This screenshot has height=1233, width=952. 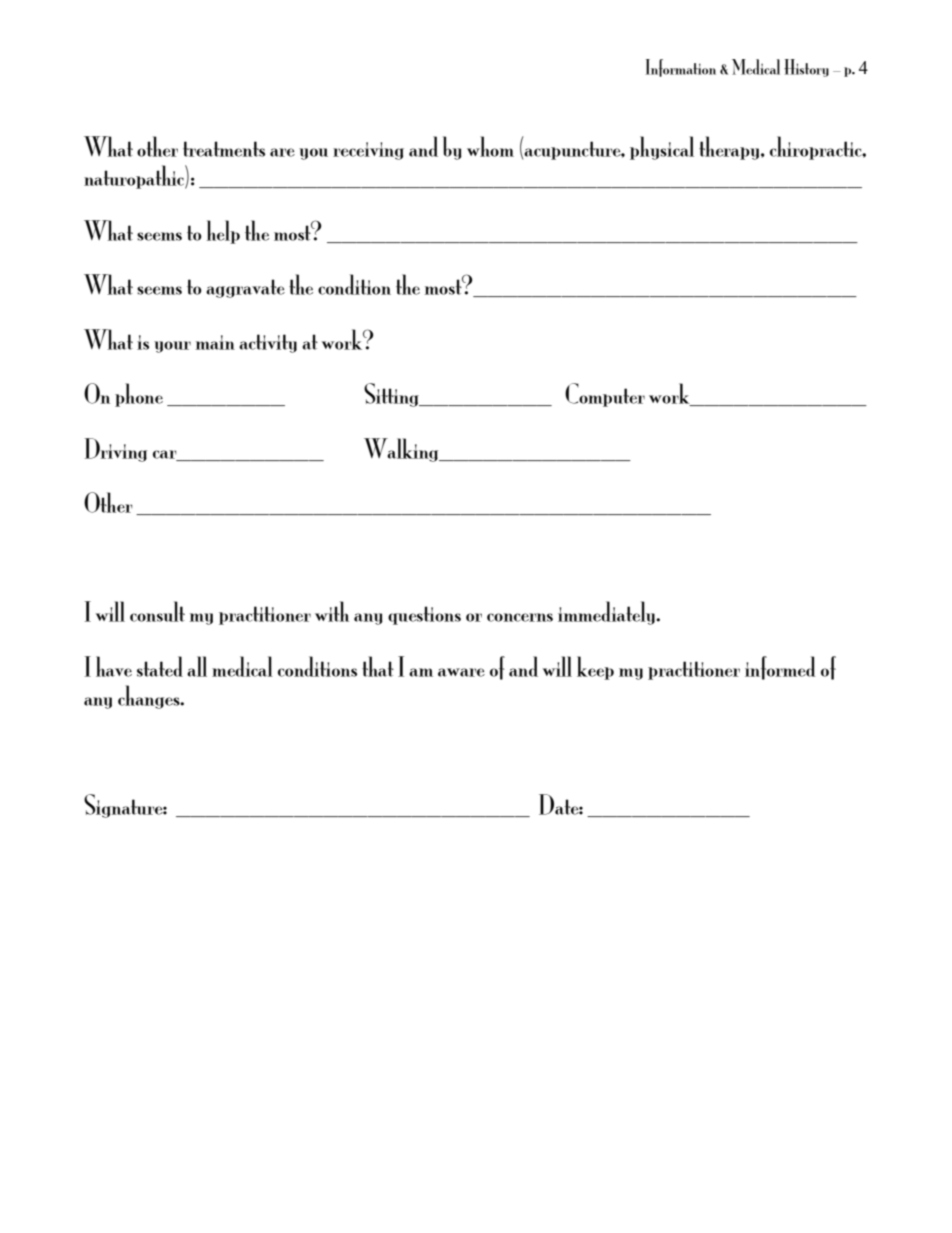 What do you see at coordinates (197, 666) in the screenshot?
I see `all` at bounding box center [197, 666].
